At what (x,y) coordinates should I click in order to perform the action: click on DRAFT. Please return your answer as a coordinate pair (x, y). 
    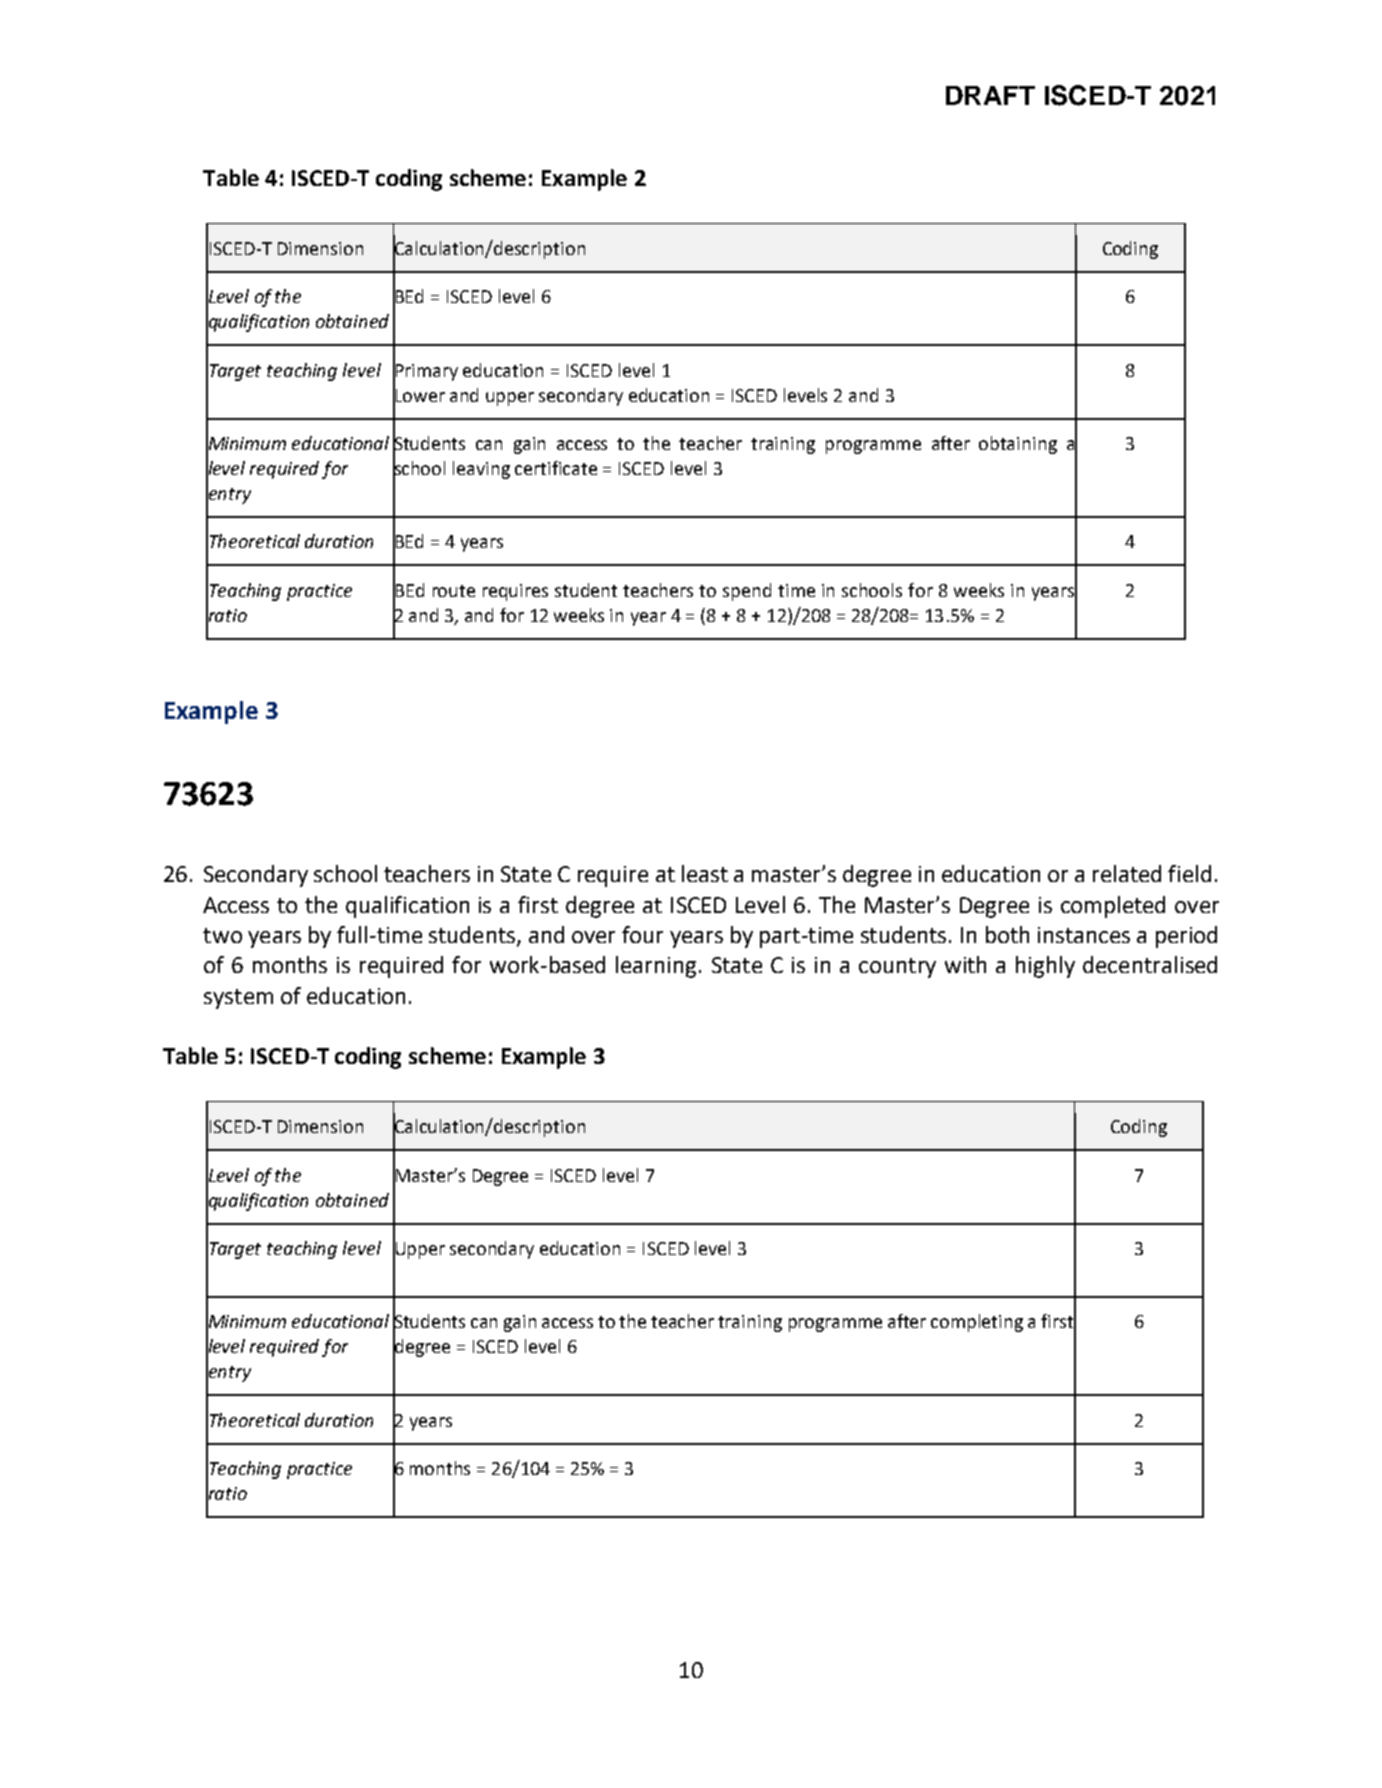
    Looking at the image, I should click on (990, 95).
